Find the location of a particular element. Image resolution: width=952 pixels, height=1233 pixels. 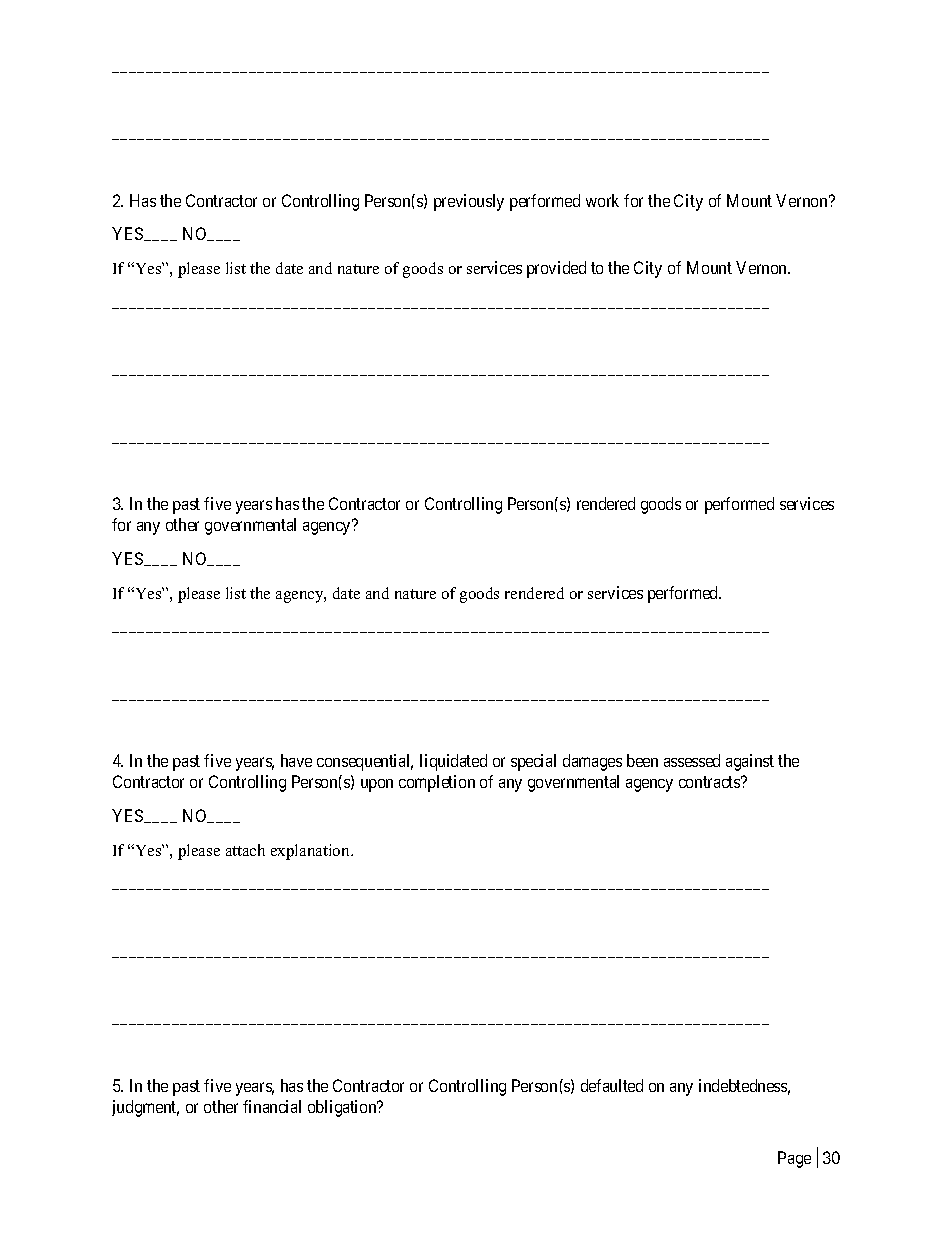

against is located at coordinates (750, 762).
